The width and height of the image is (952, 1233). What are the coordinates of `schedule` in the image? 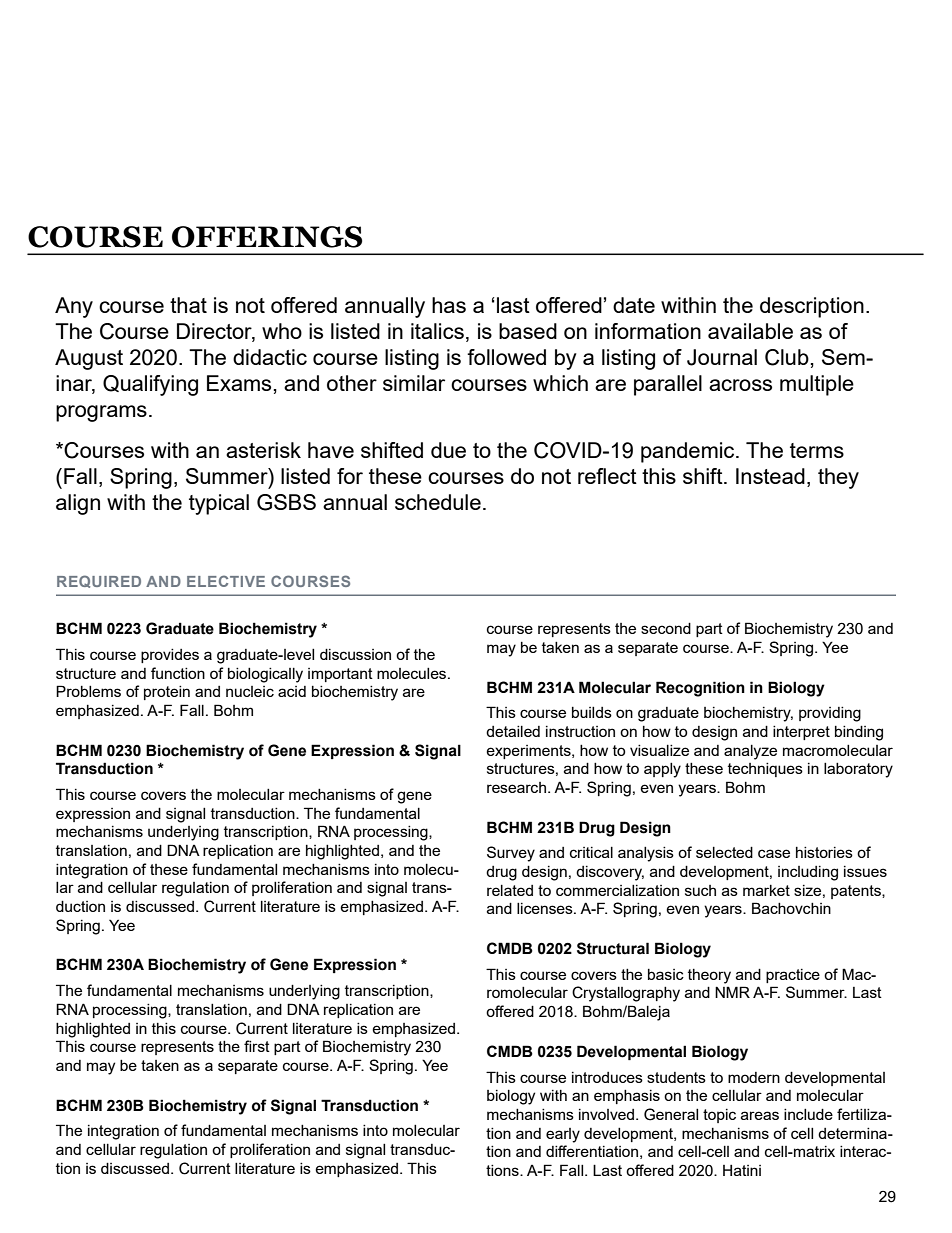 It's located at (438, 502).
